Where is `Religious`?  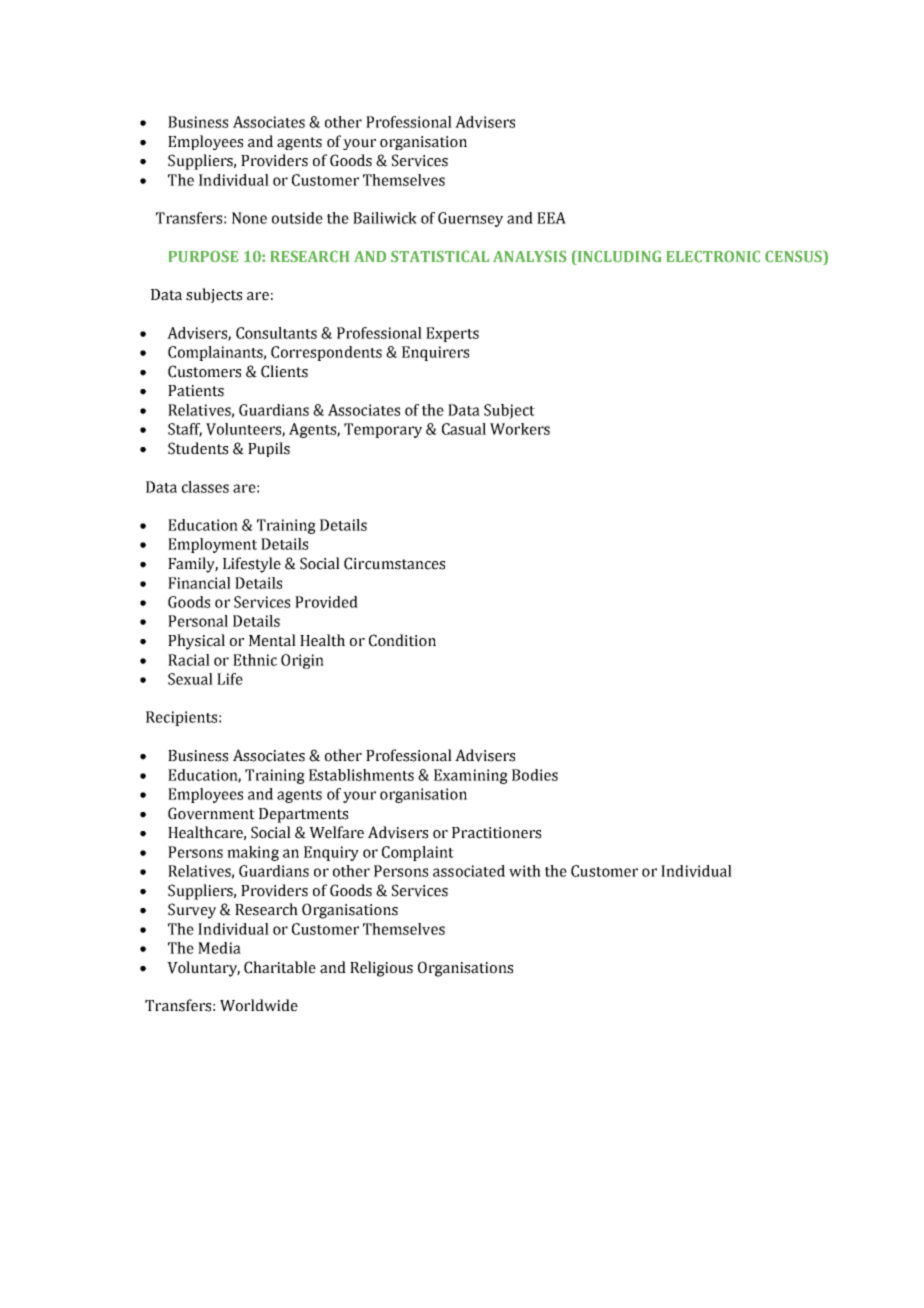
Religious is located at coordinates (381, 969).
